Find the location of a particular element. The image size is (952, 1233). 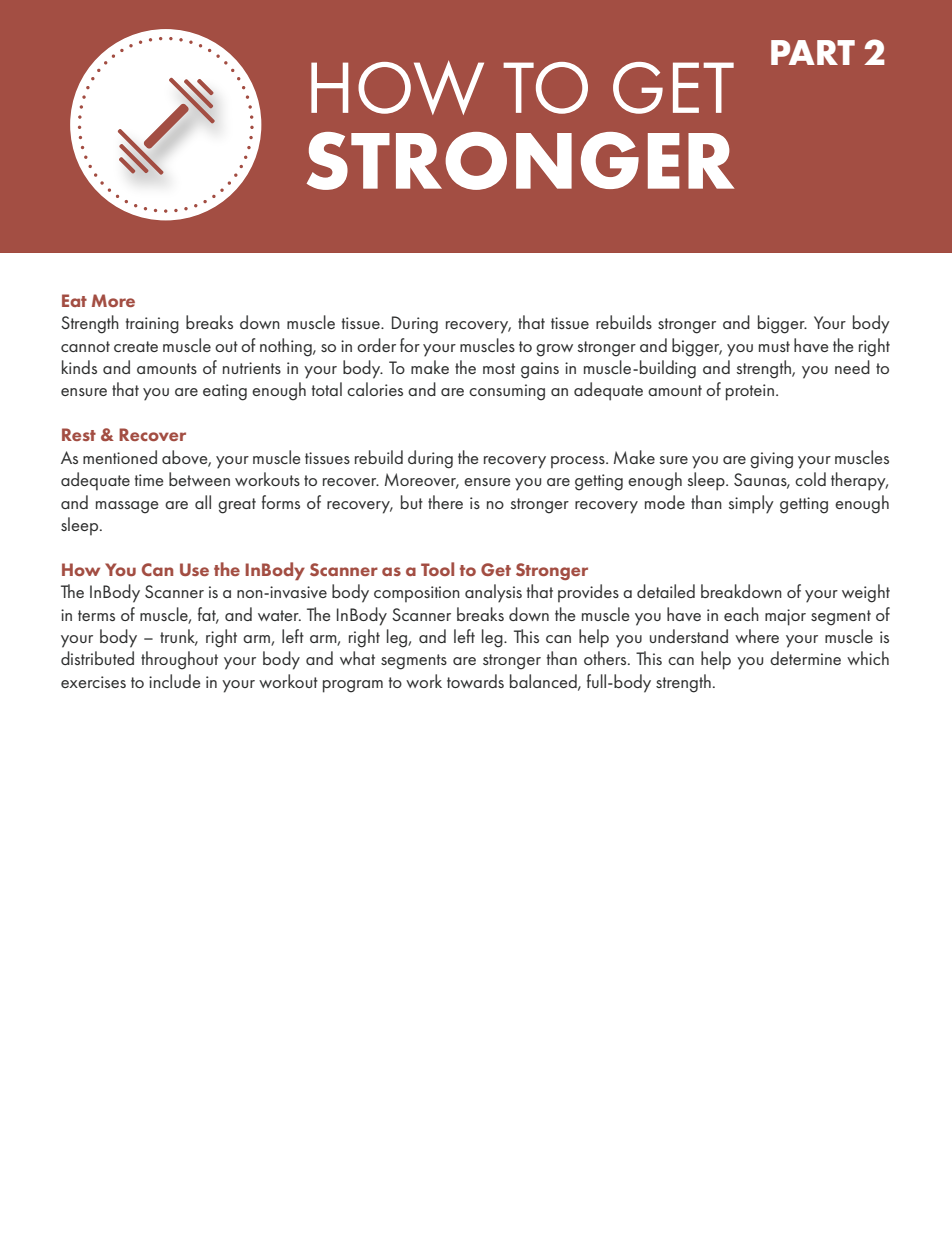

throughout is located at coordinates (179, 660).
